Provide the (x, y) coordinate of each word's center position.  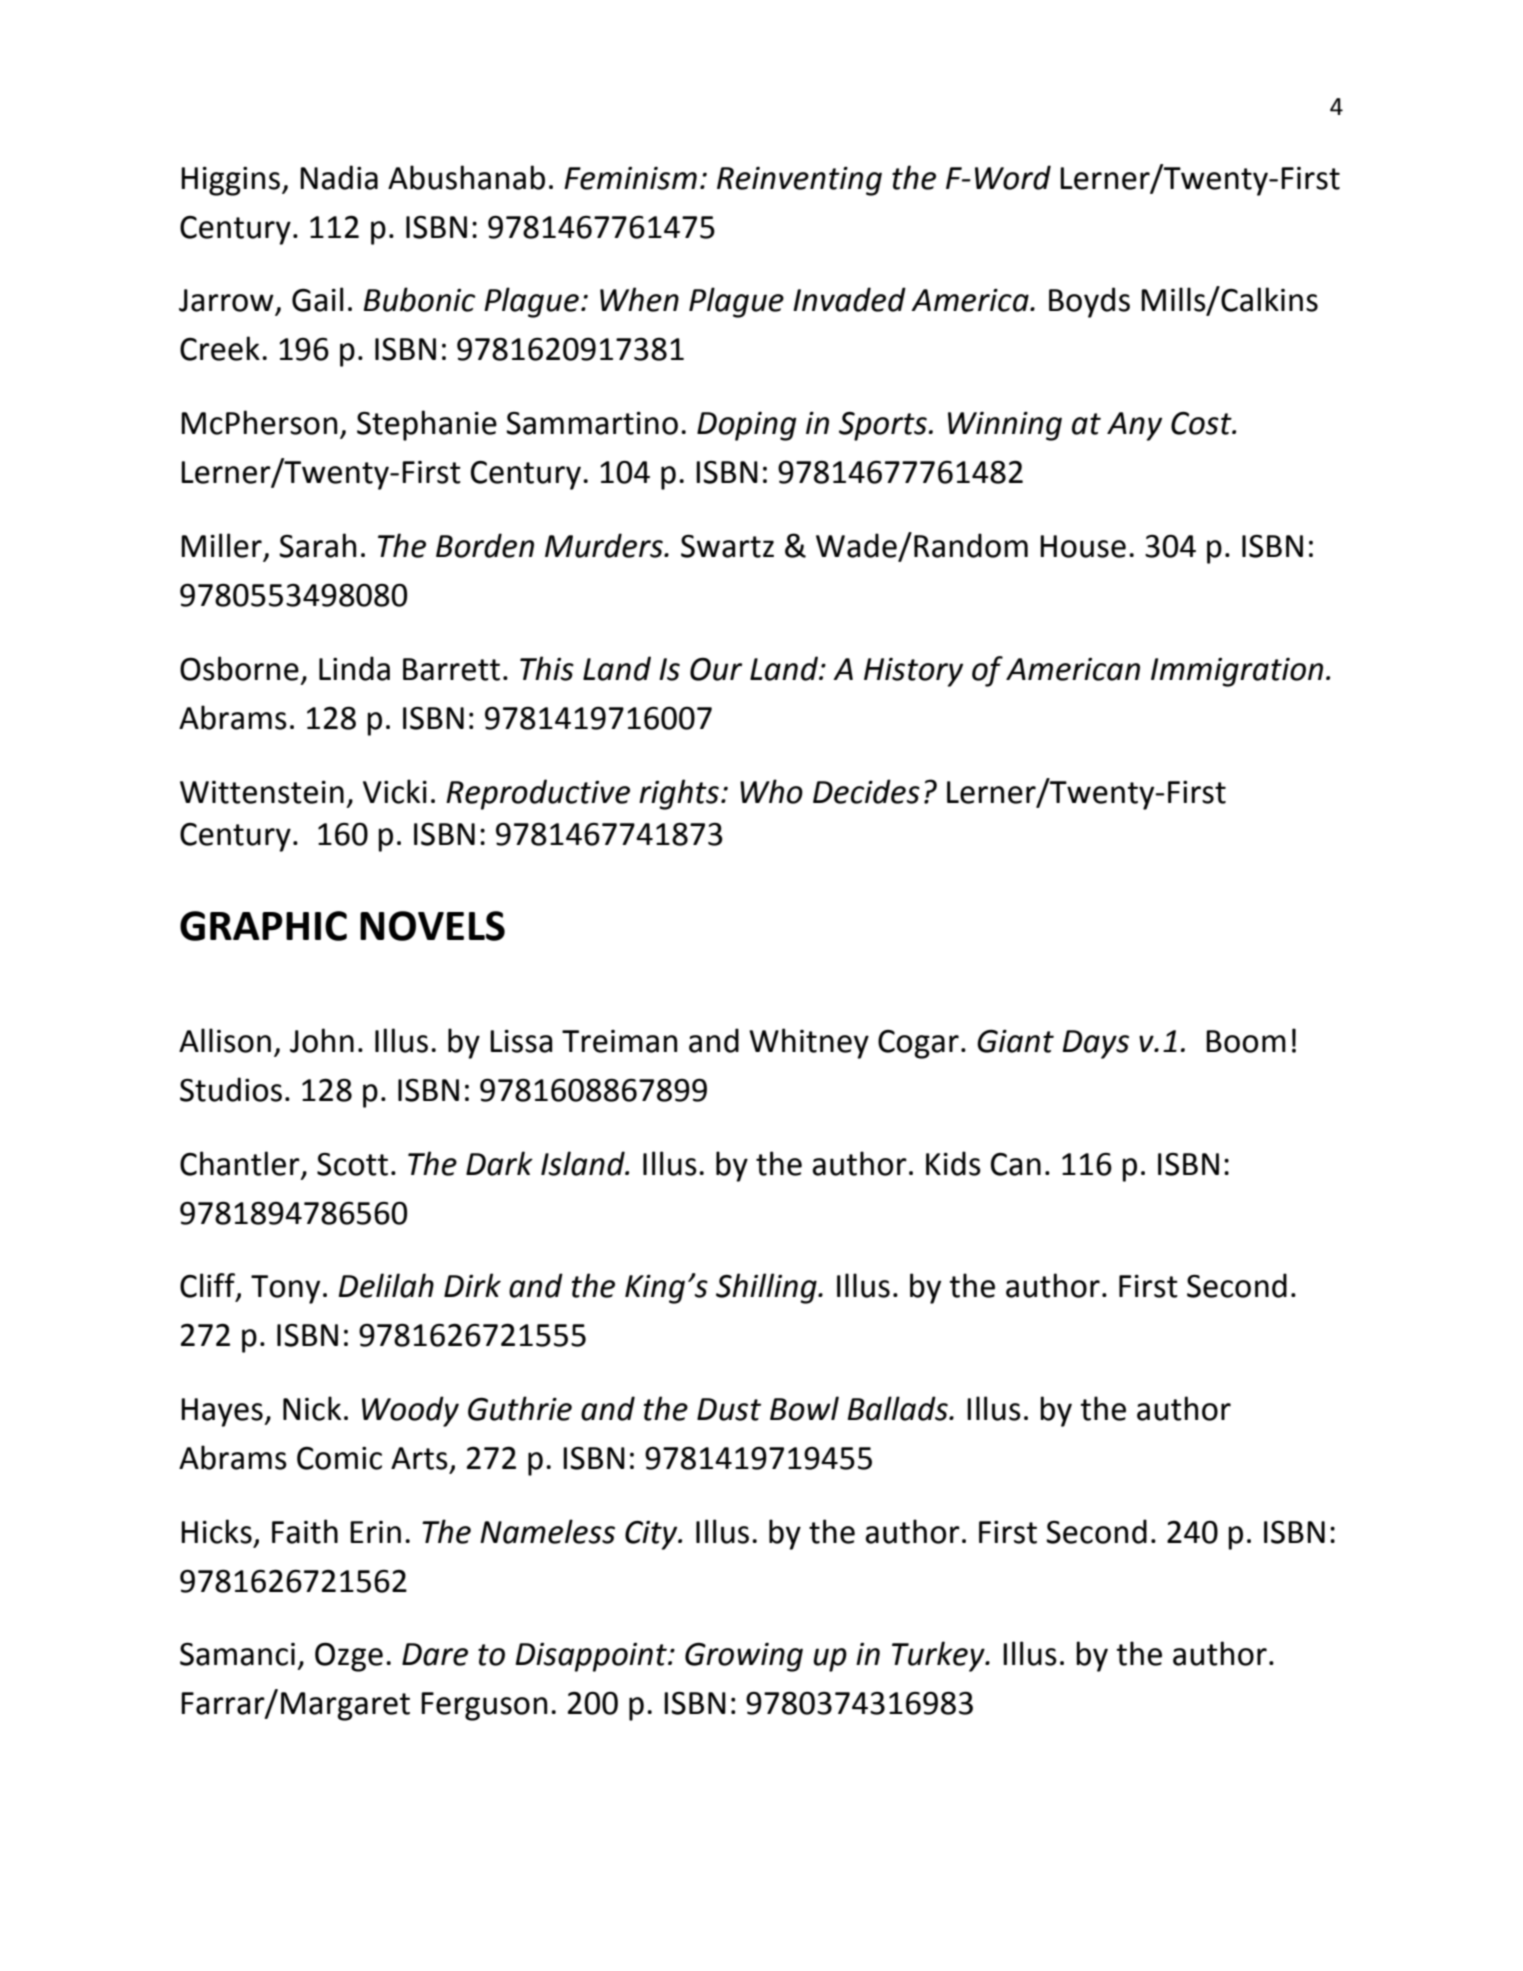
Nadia (339, 177)
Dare (435, 1654)
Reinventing (799, 181)
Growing (744, 1657)
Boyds (1089, 302)
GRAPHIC (263, 926)
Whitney (809, 1043)
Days (1096, 1044)
